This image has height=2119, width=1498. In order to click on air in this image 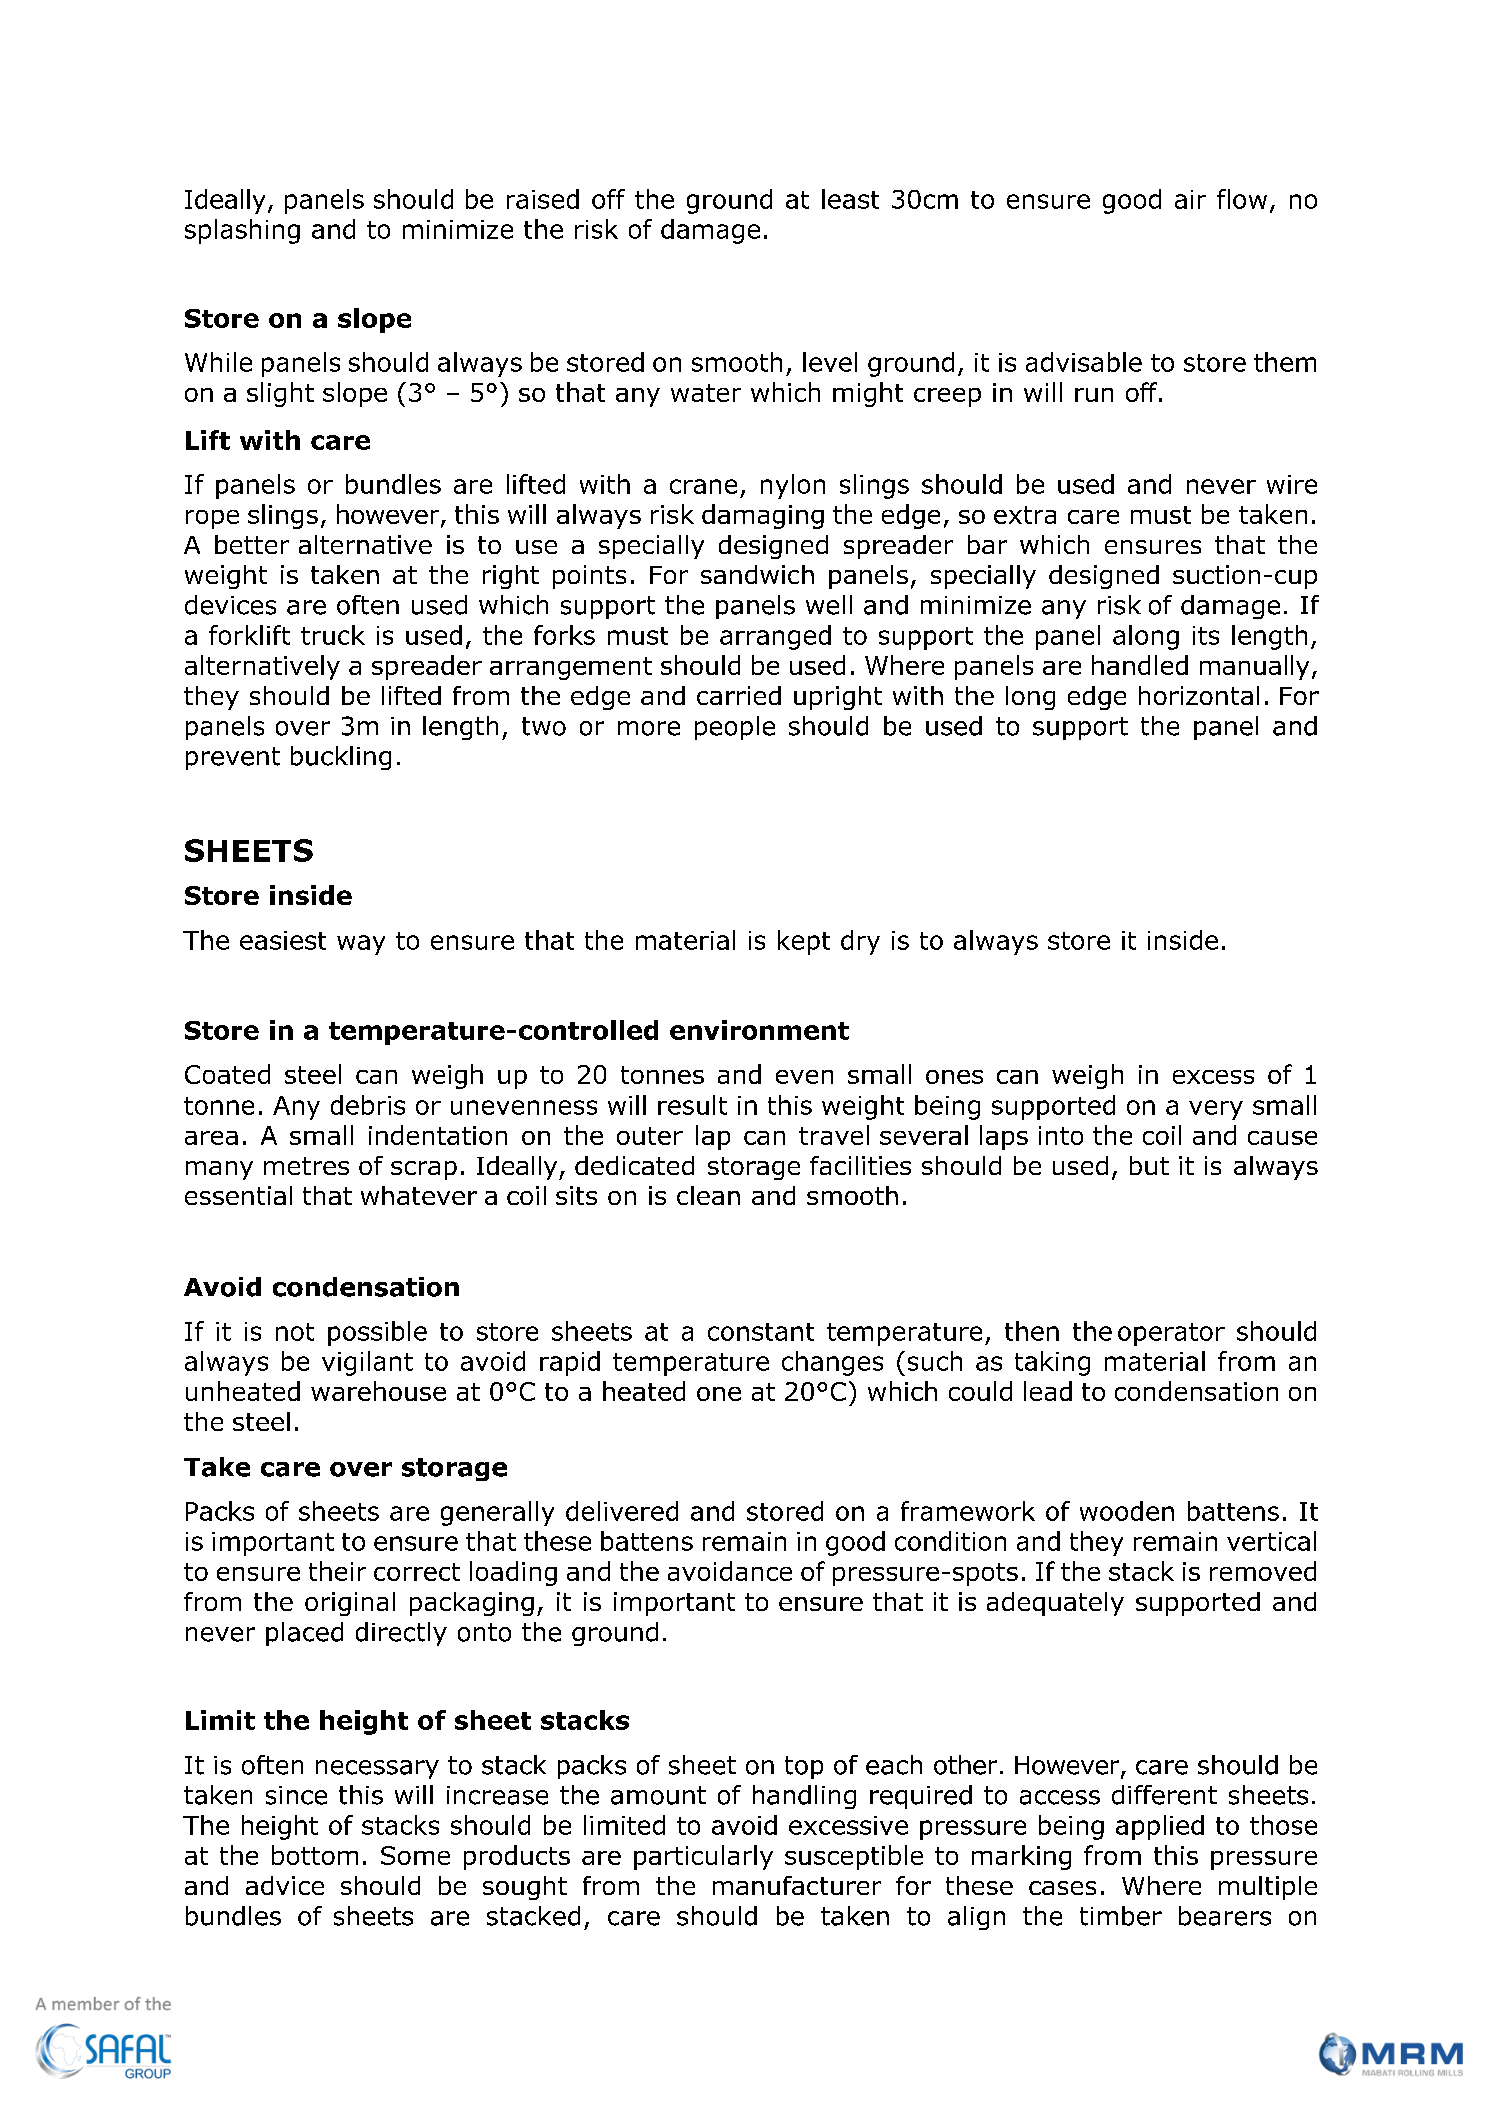, I will do `click(1190, 199)`.
